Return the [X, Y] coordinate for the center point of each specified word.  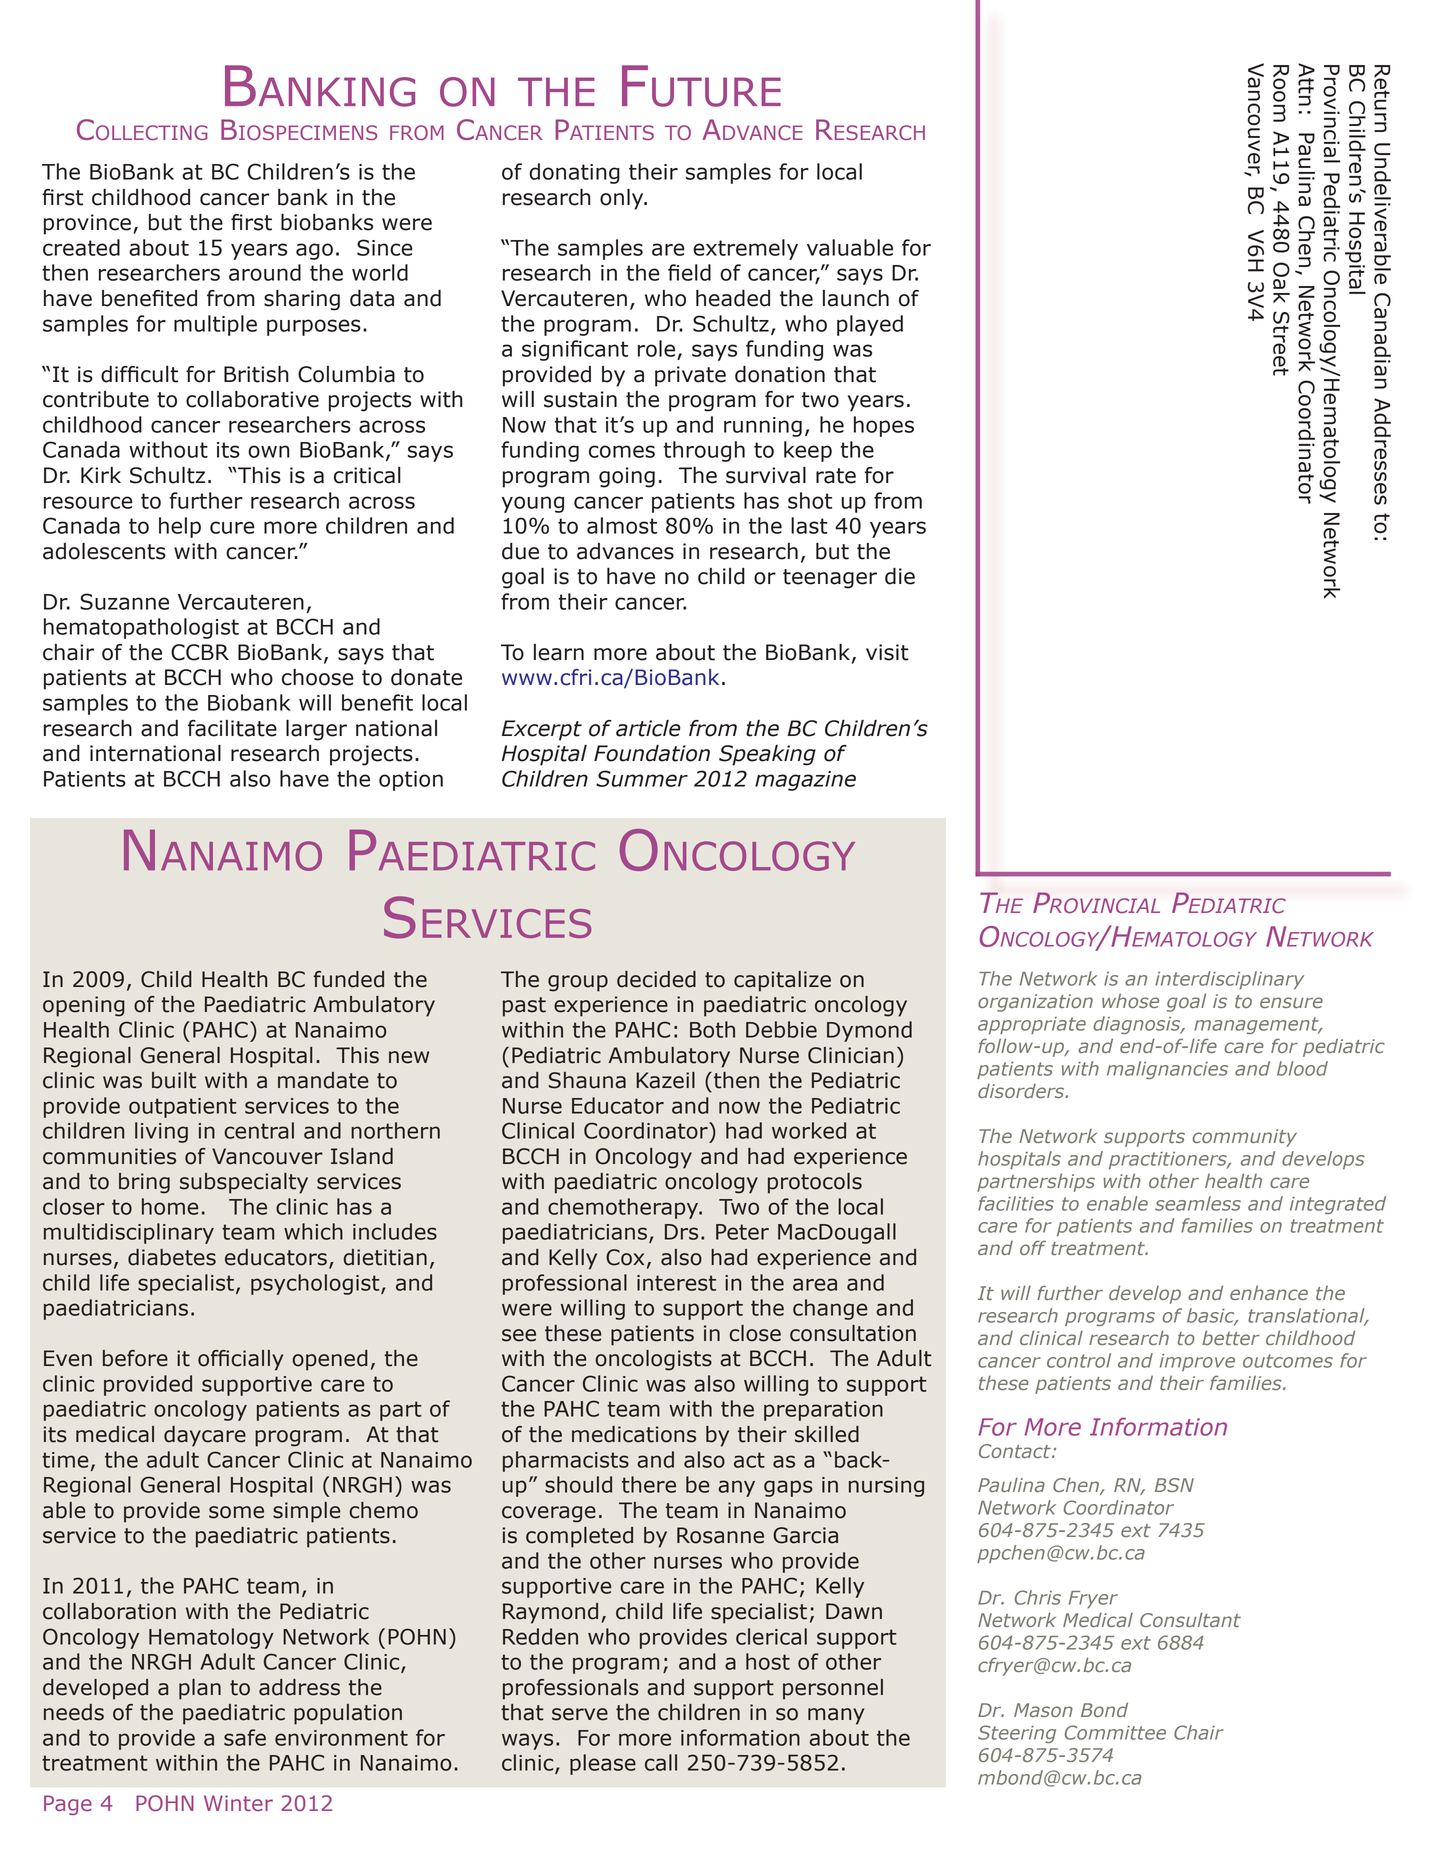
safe [245, 1737]
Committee [1115, 1732]
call [661, 1762]
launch [856, 298]
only [623, 199]
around [265, 272]
